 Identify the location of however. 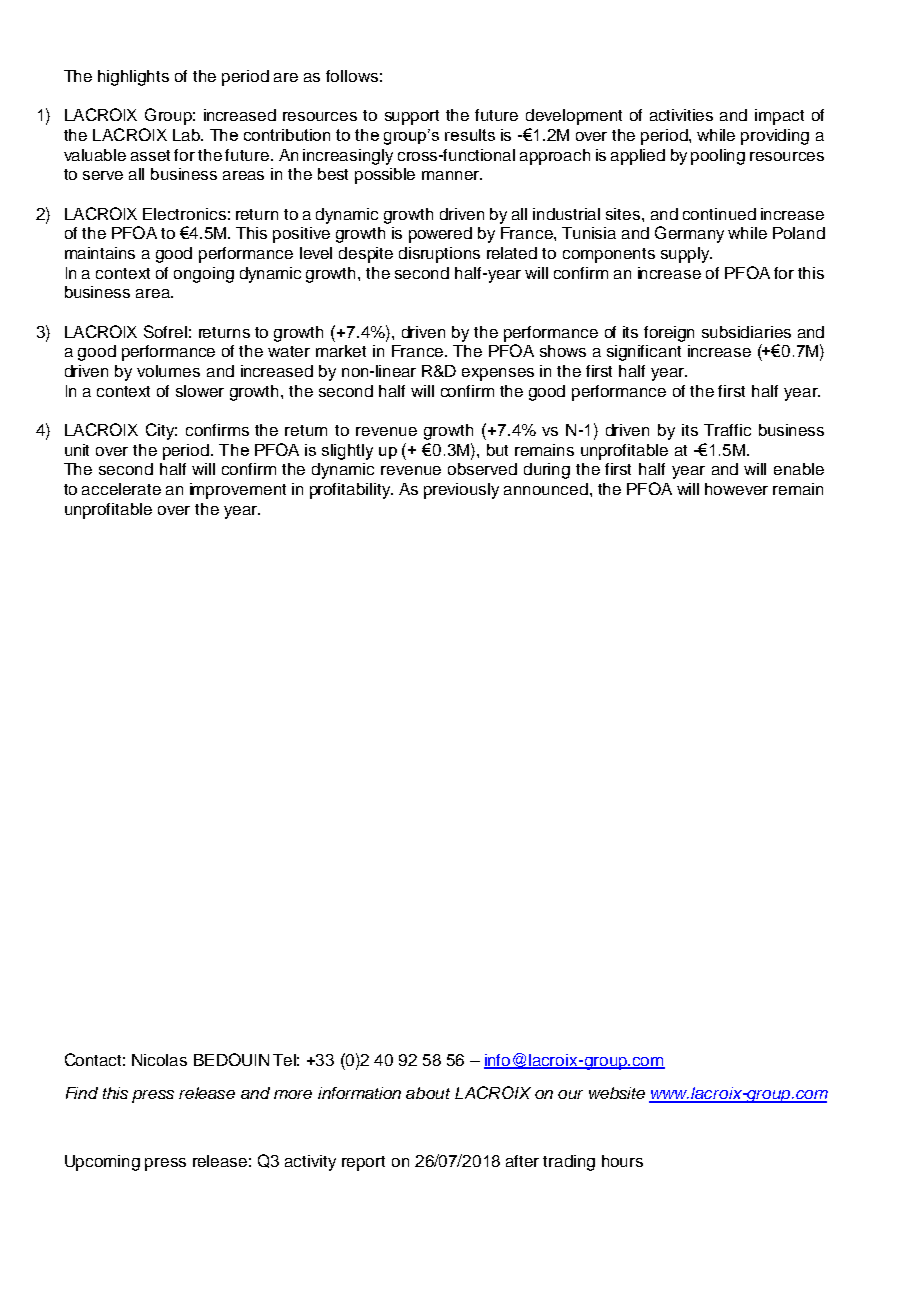
(736, 489).
